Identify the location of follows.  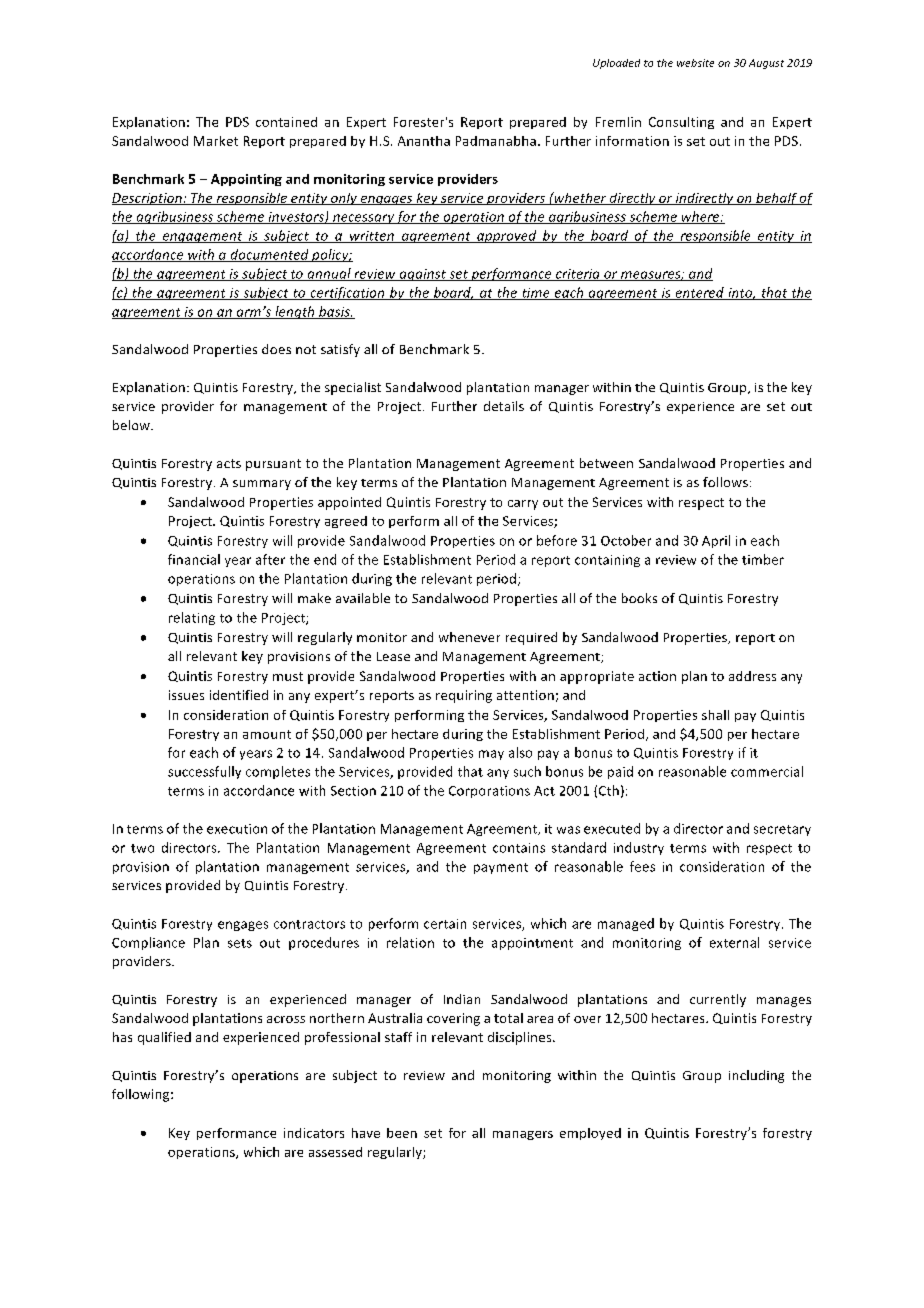
(725, 482).
